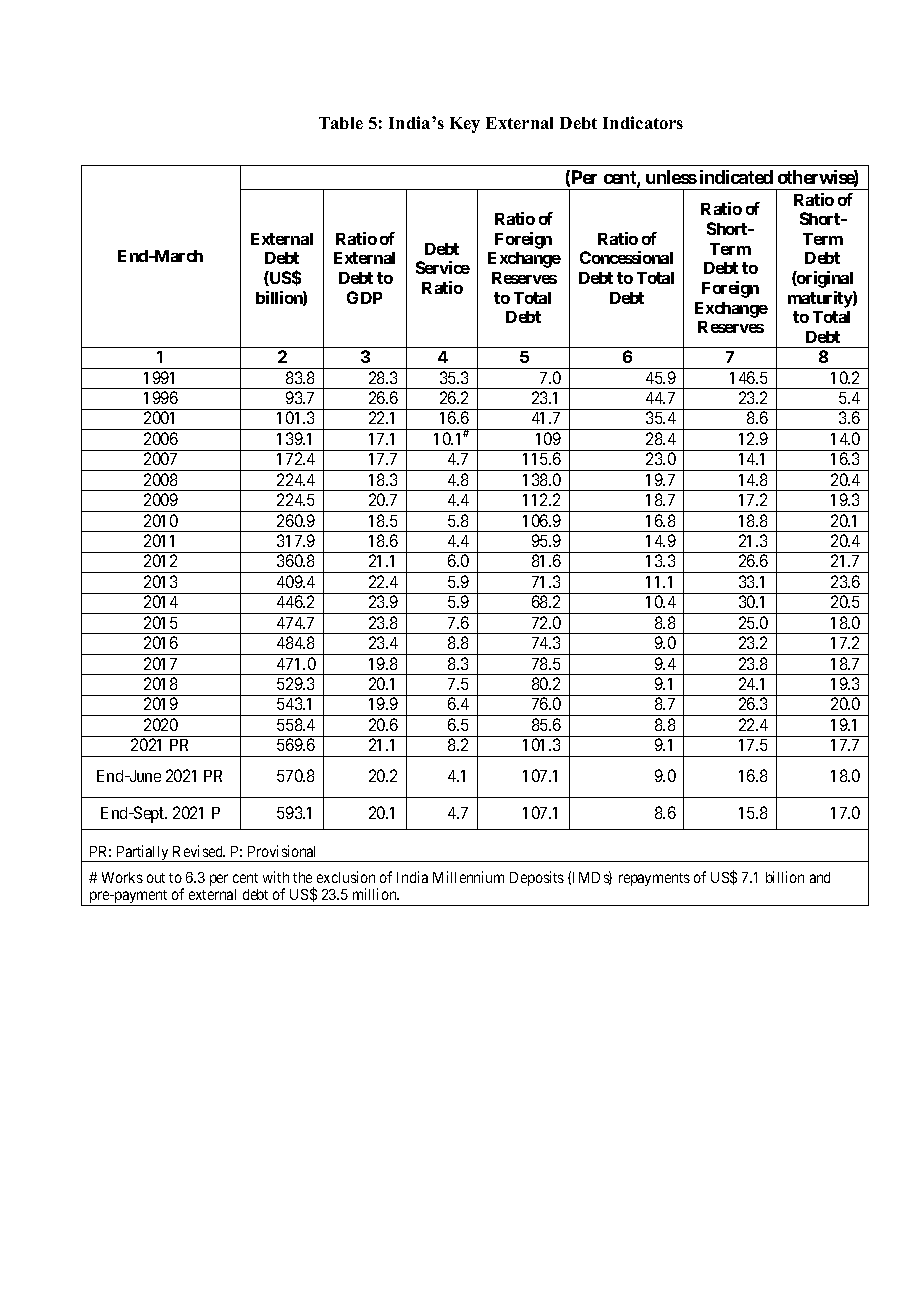 The height and width of the screenshot is (1308, 924). I want to click on out, so click(156, 878).
